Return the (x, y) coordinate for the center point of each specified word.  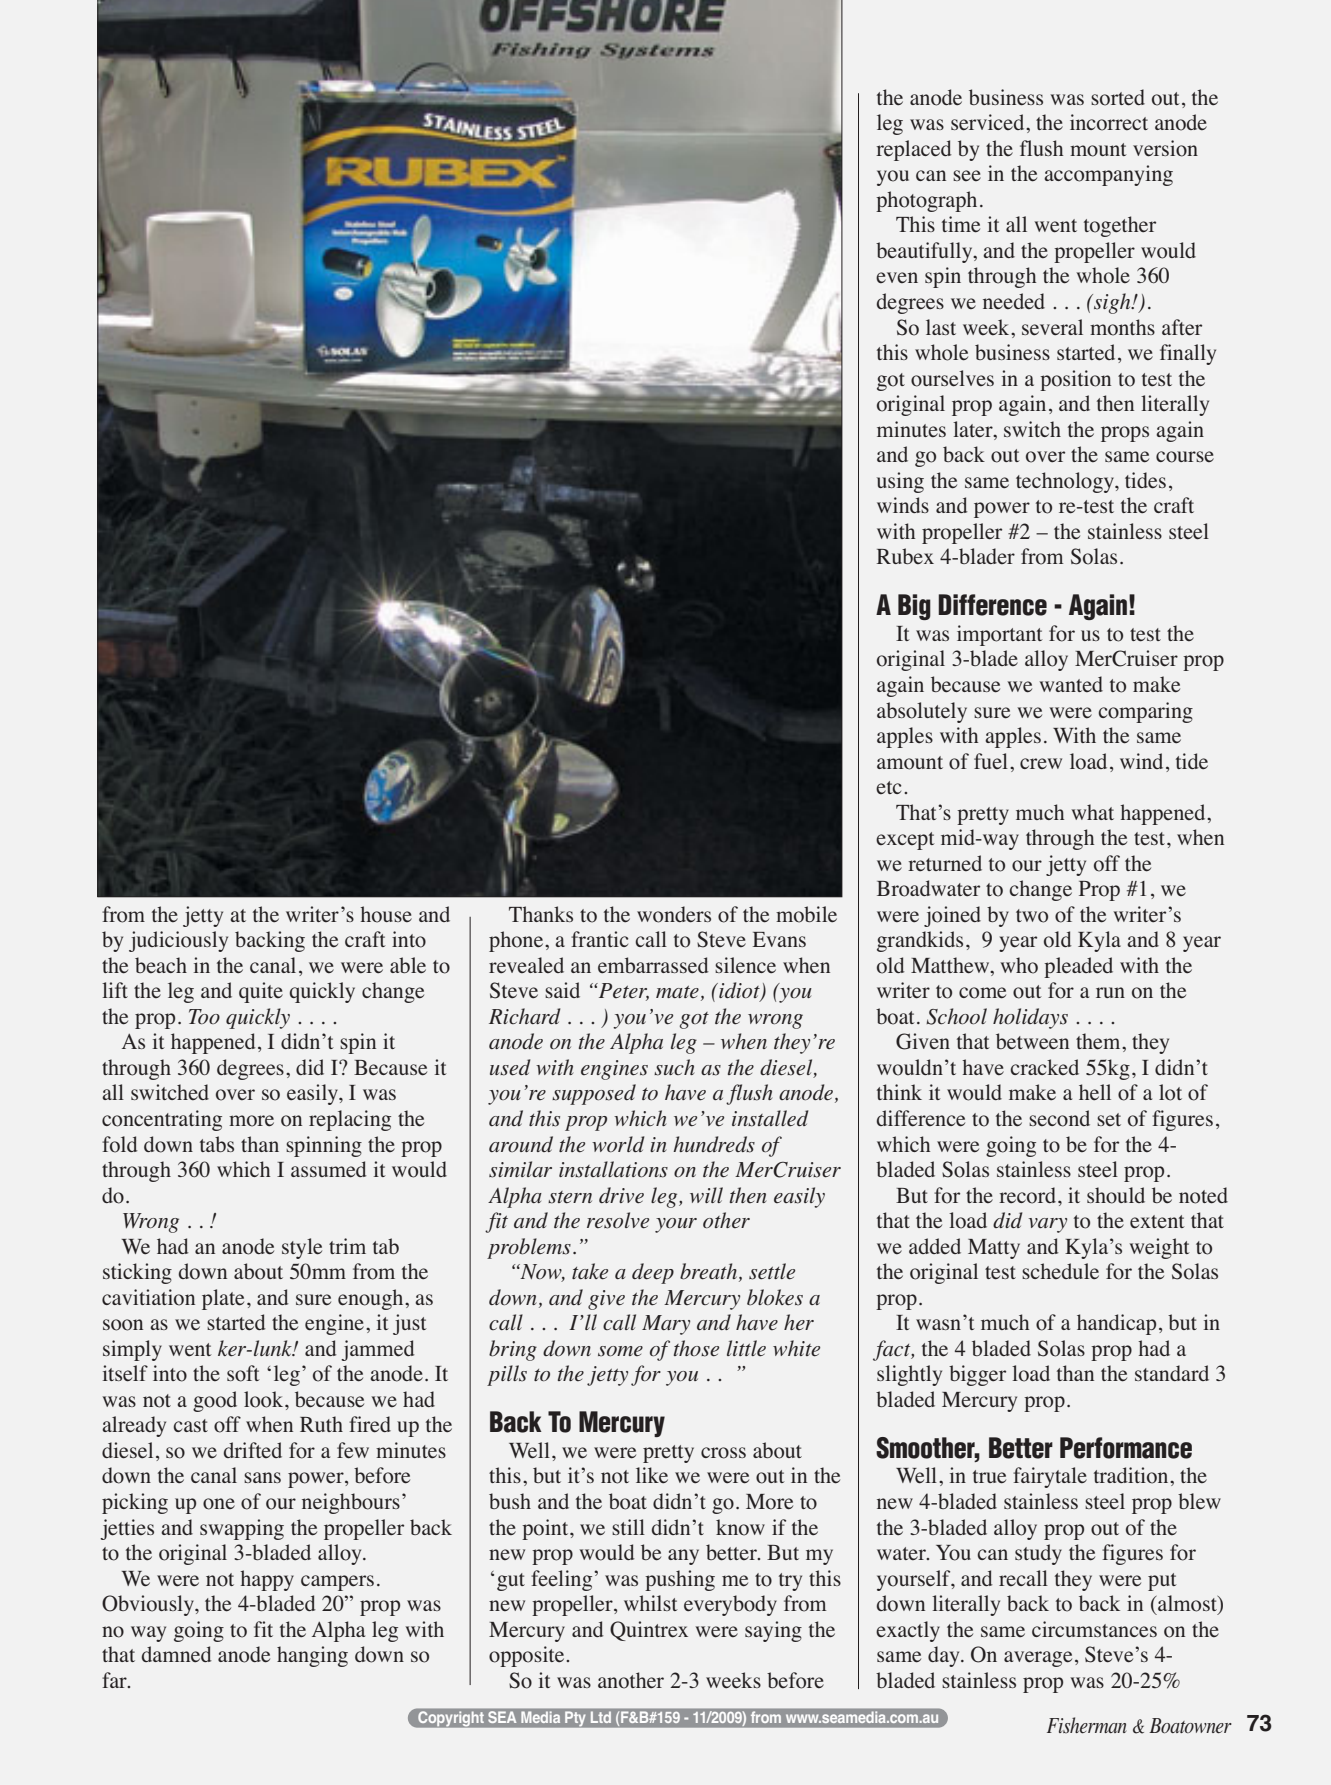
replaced (914, 150)
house (386, 914)
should (1116, 1195)
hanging (312, 1656)
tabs (217, 1144)
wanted (1071, 684)
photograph (926, 201)
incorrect (1109, 122)
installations (613, 1169)
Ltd (601, 1717)
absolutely (922, 712)
